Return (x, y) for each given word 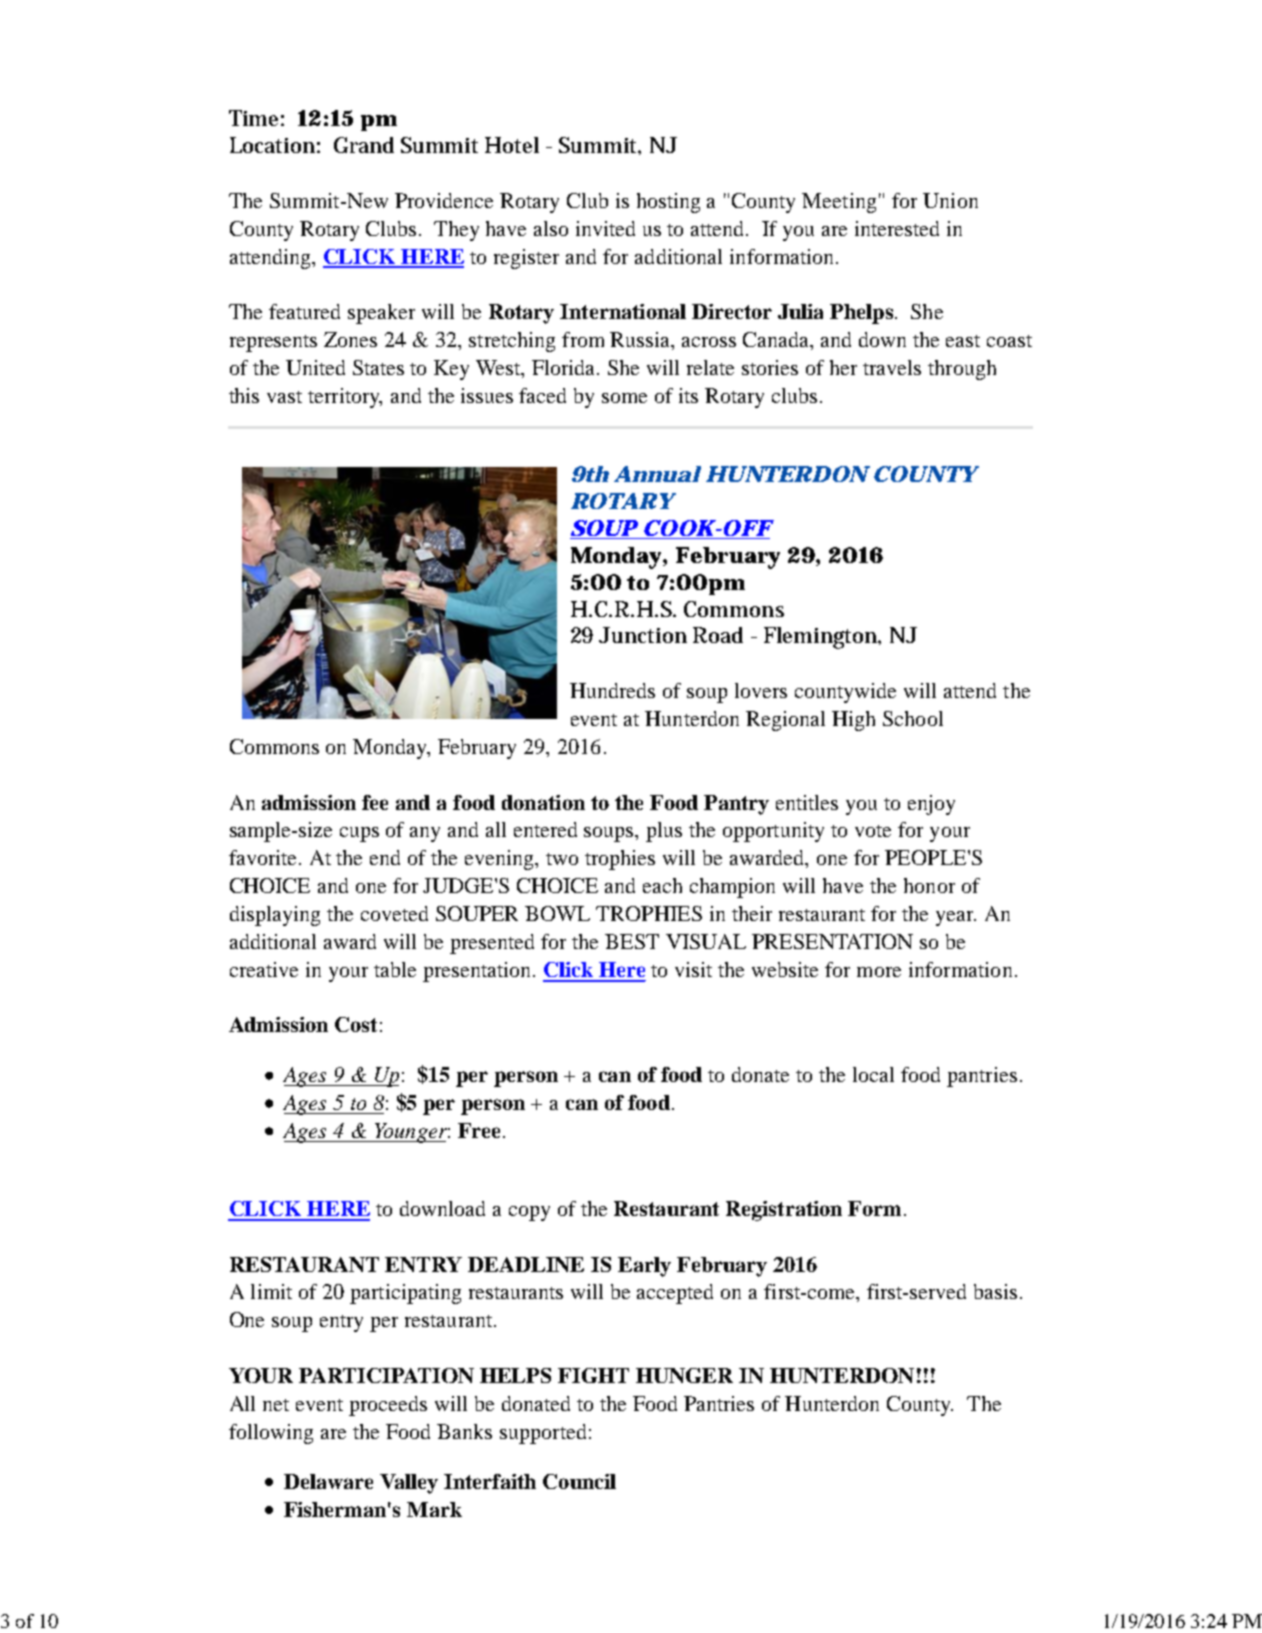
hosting (668, 203)
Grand (364, 145)
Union (950, 200)
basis (995, 1291)
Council (579, 1481)
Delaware (328, 1481)
